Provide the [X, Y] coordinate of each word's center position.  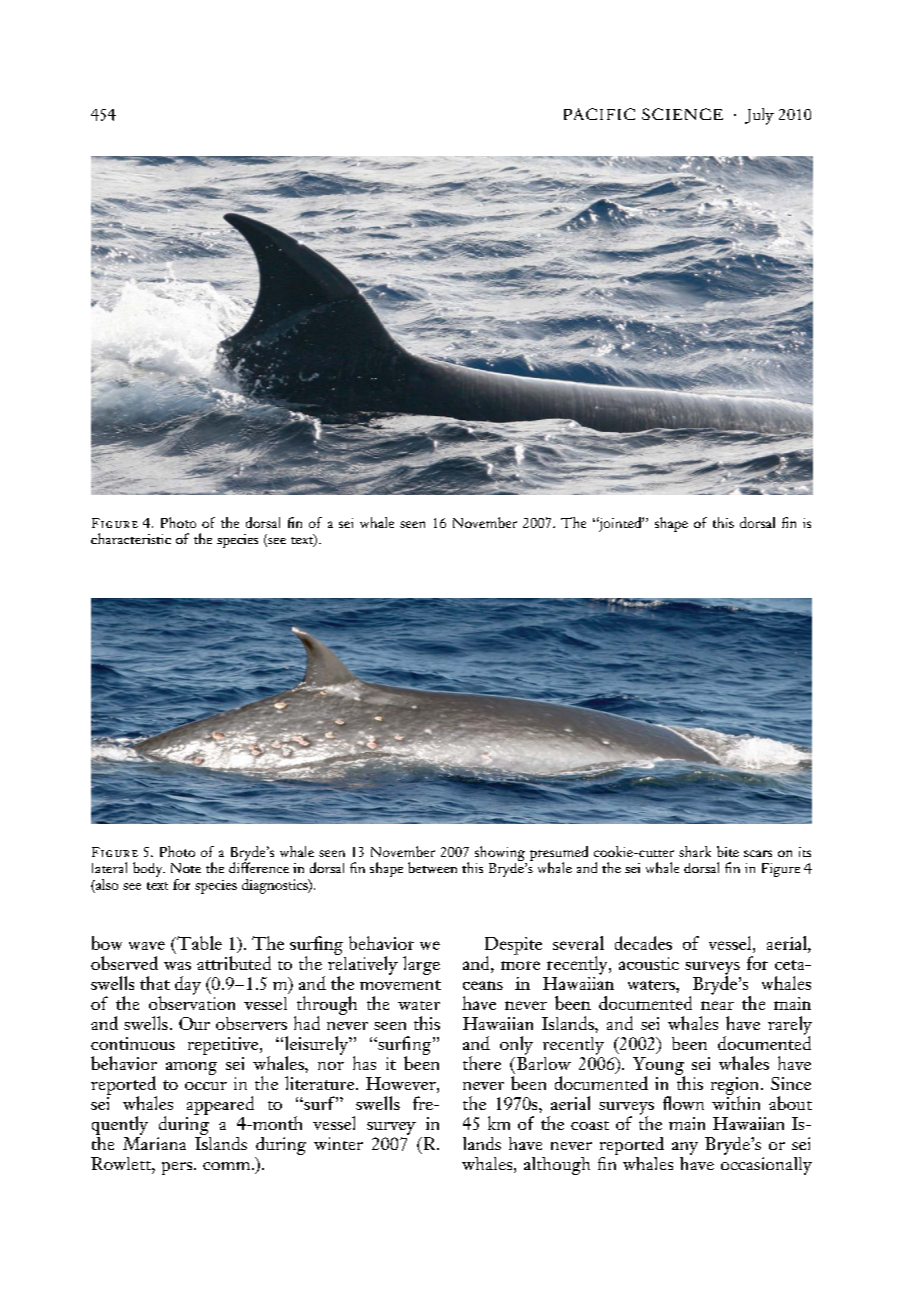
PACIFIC [599, 114]
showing [500, 853]
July [759, 116]
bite [728, 851]
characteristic [131, 538]
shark [695, 851]
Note [186, 868]
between [432, 867]
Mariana [154, 1143]
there [482, 1063]
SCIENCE [682, 114]
